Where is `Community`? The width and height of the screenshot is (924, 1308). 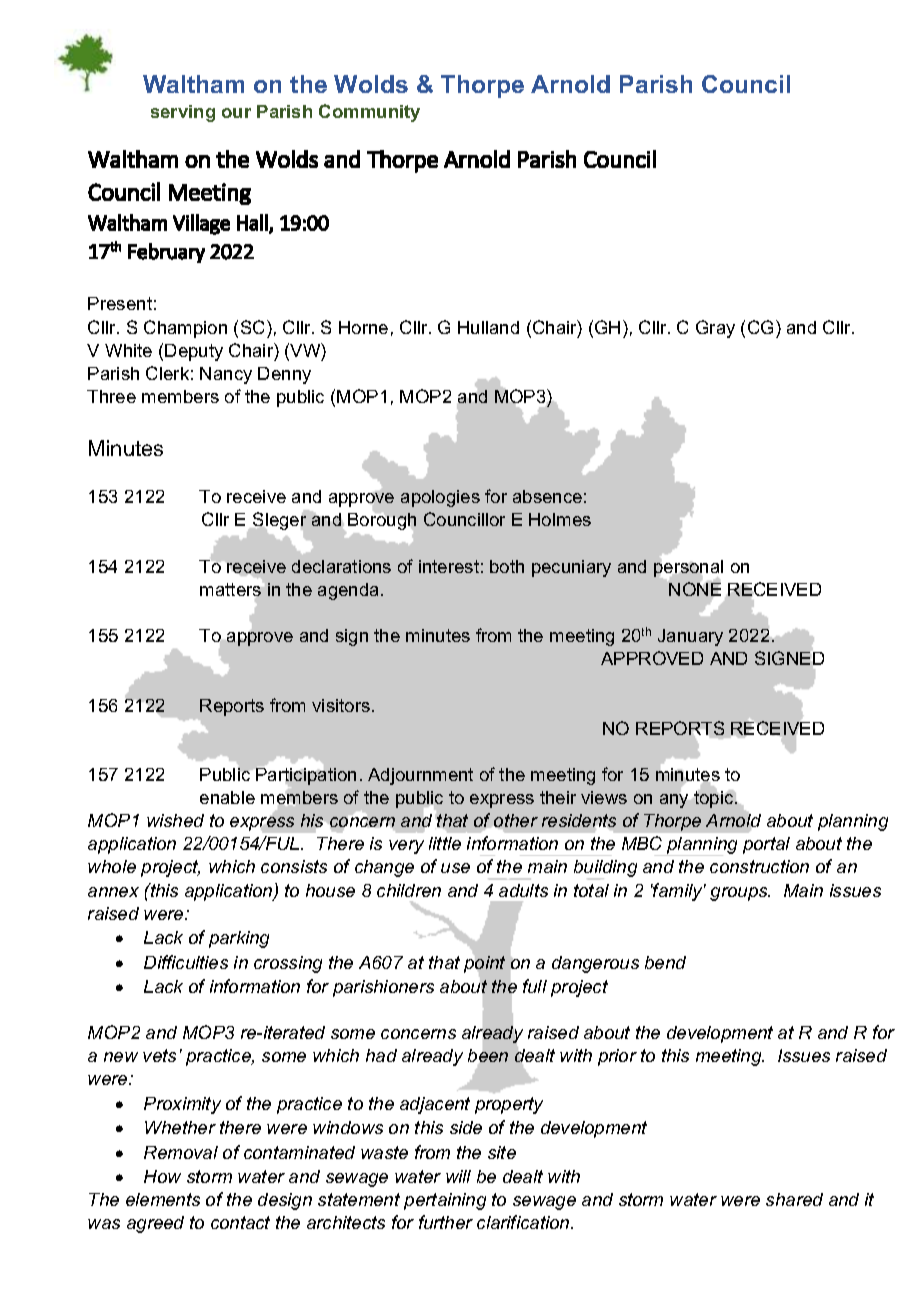
Community is located at coordinates (369, 113).
